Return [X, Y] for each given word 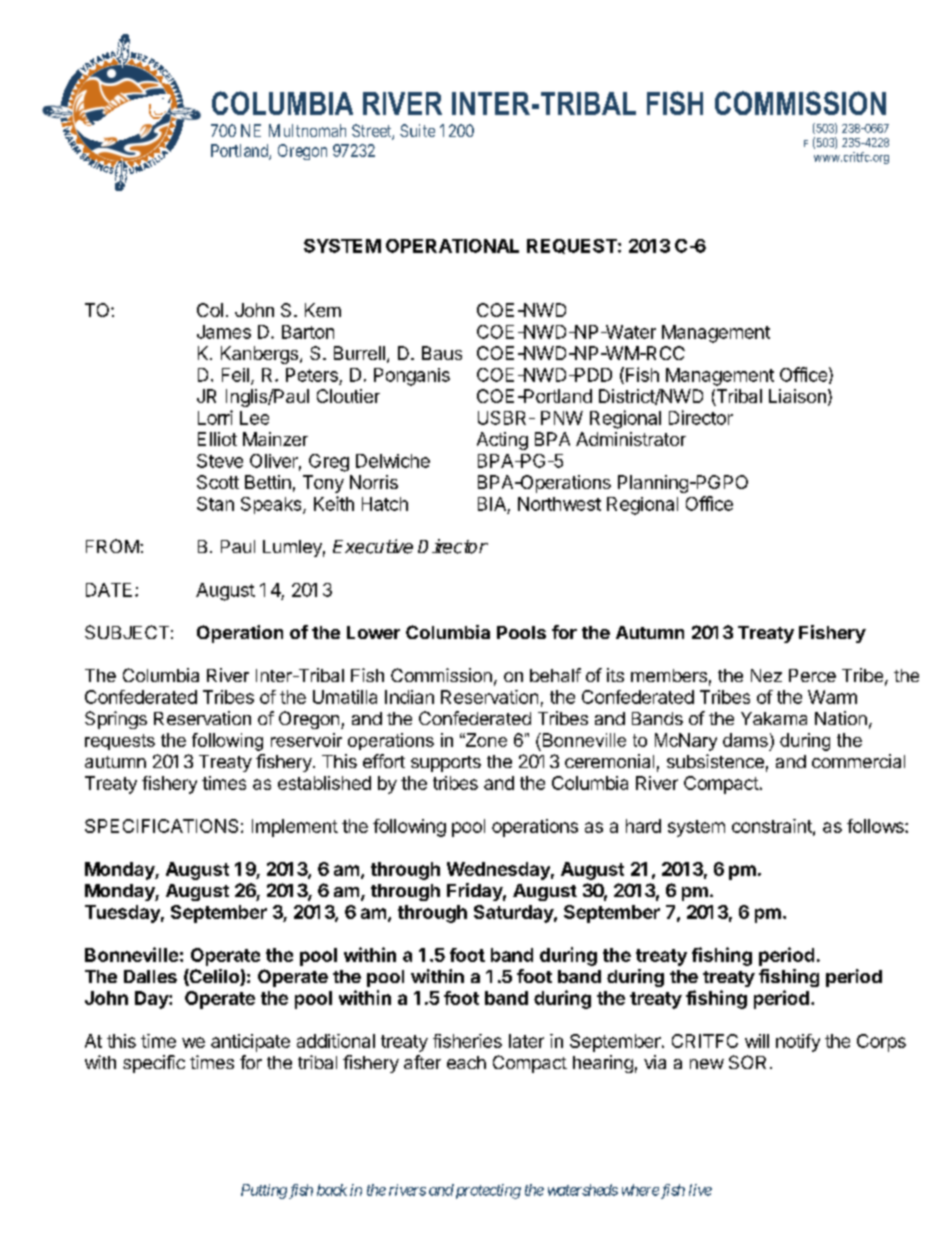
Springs [116, 720]
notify [798, 1043]
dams [745, 740]
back [332, 1190]
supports [446, 764]
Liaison [797, 396]
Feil [235, 375]
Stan [215, 504]
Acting [502, 441]
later [526, 1041]
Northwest [559, 504]
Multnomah [307, 130]
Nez [766, 675]
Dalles [150, 976]
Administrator [631, 439]
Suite [417, 130]
